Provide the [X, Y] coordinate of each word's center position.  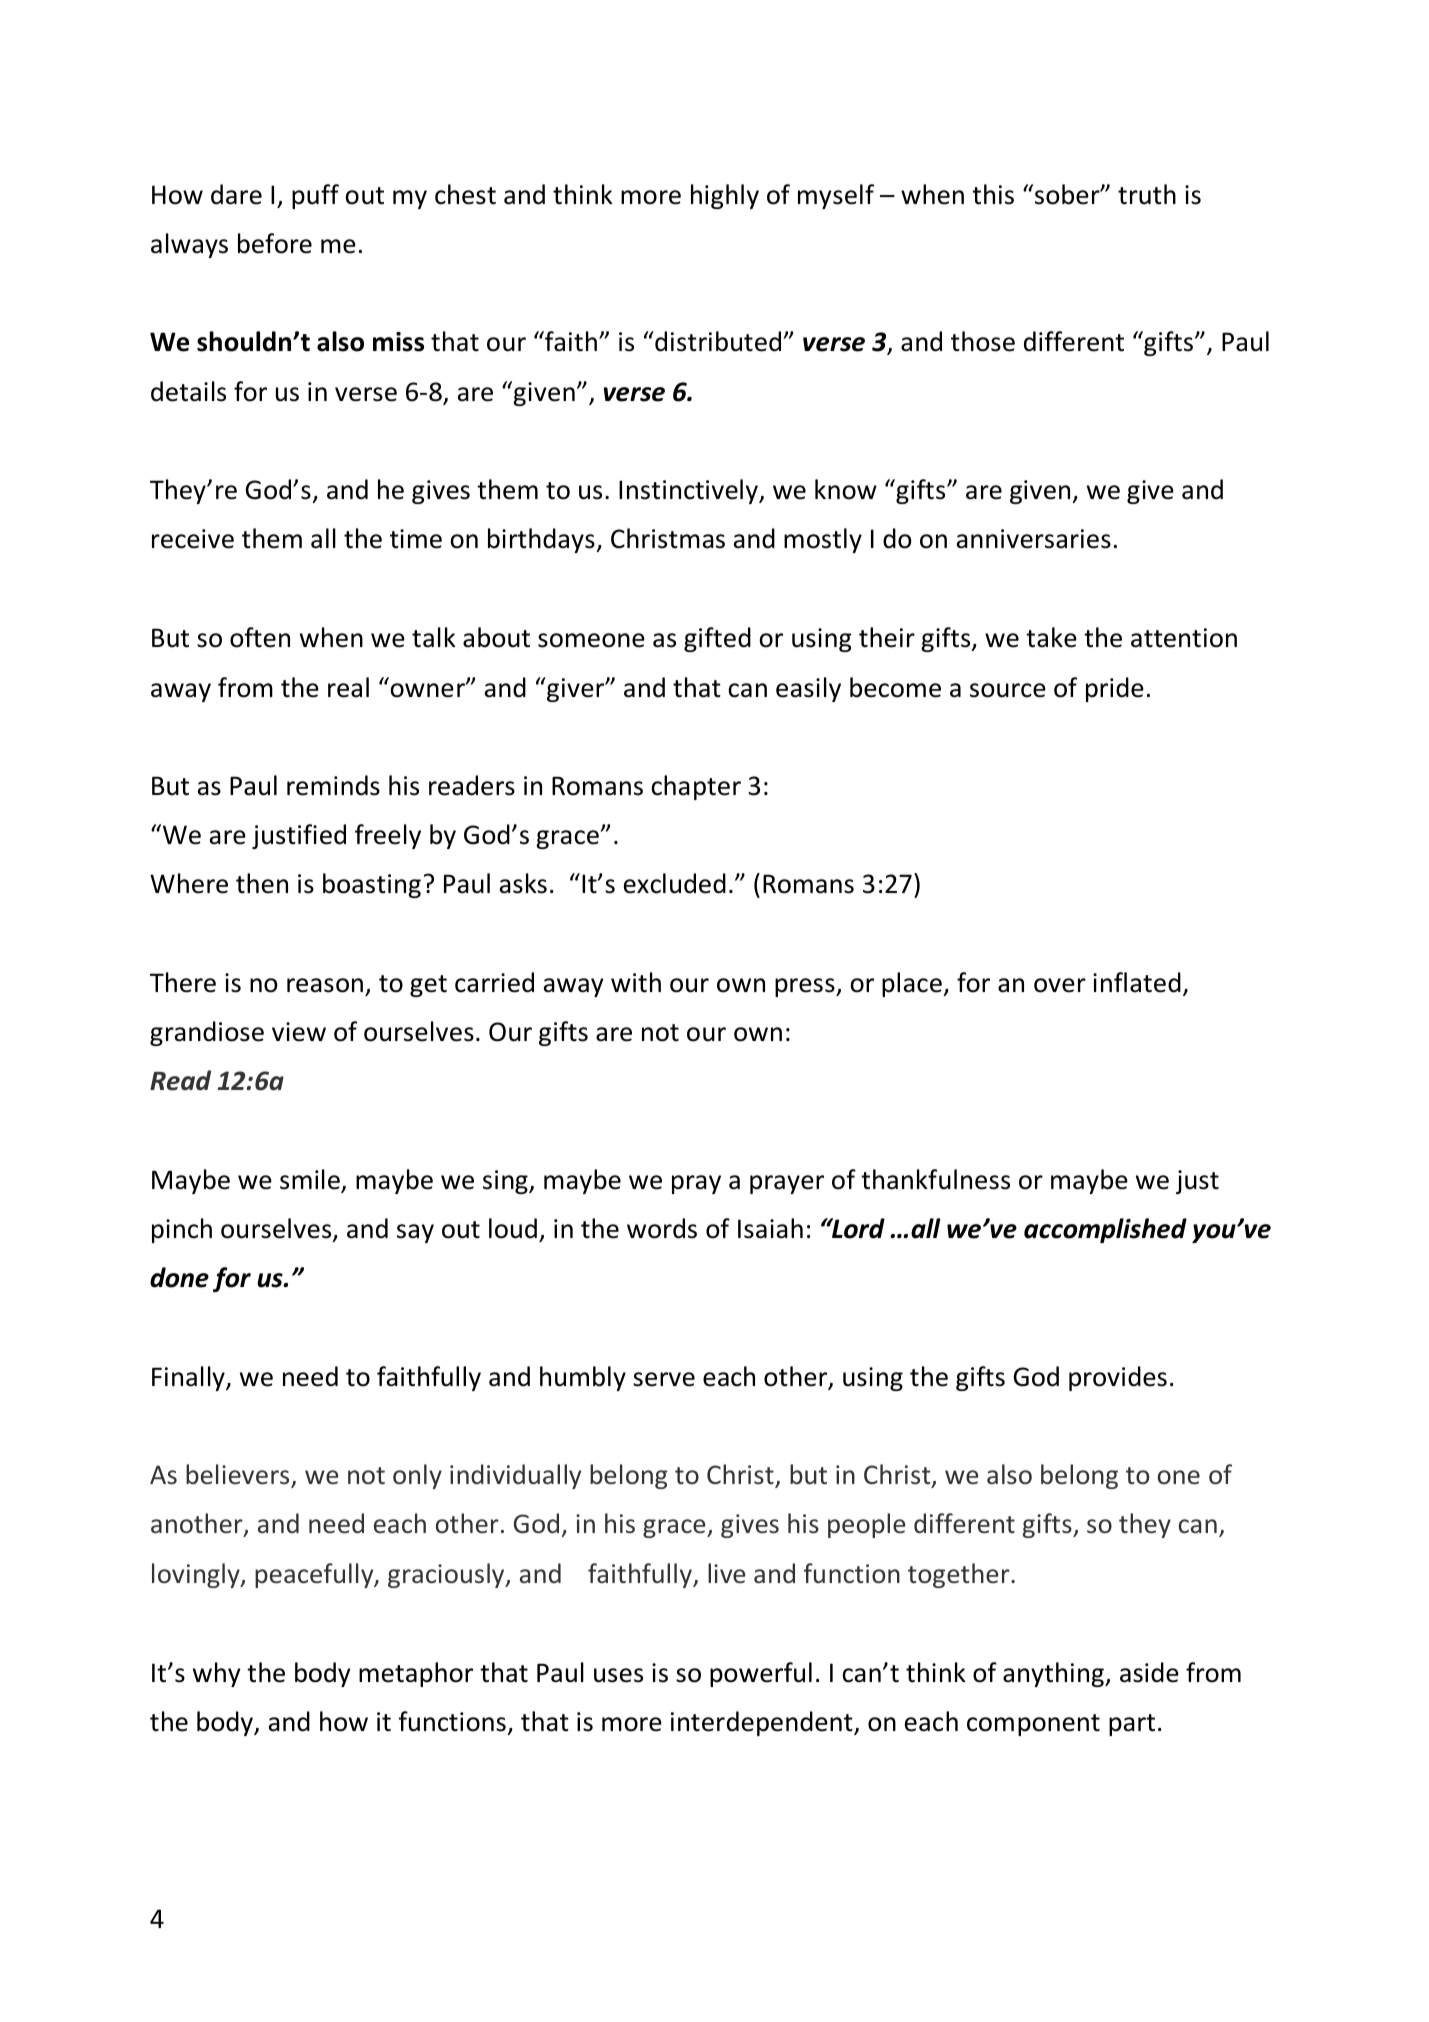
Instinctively [689, 491]
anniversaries [1034, 539]
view [299, 1032]
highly [725, 196]
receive [193, 539]
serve [664, 1379]
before [275, 243]
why [217, 1674]
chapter [696, 787]
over [1060, 985]
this [993, 194]
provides [1118, 1378]
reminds [333, 785]
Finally [189, 1378]
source [1008, 690]
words [662, 1228]
